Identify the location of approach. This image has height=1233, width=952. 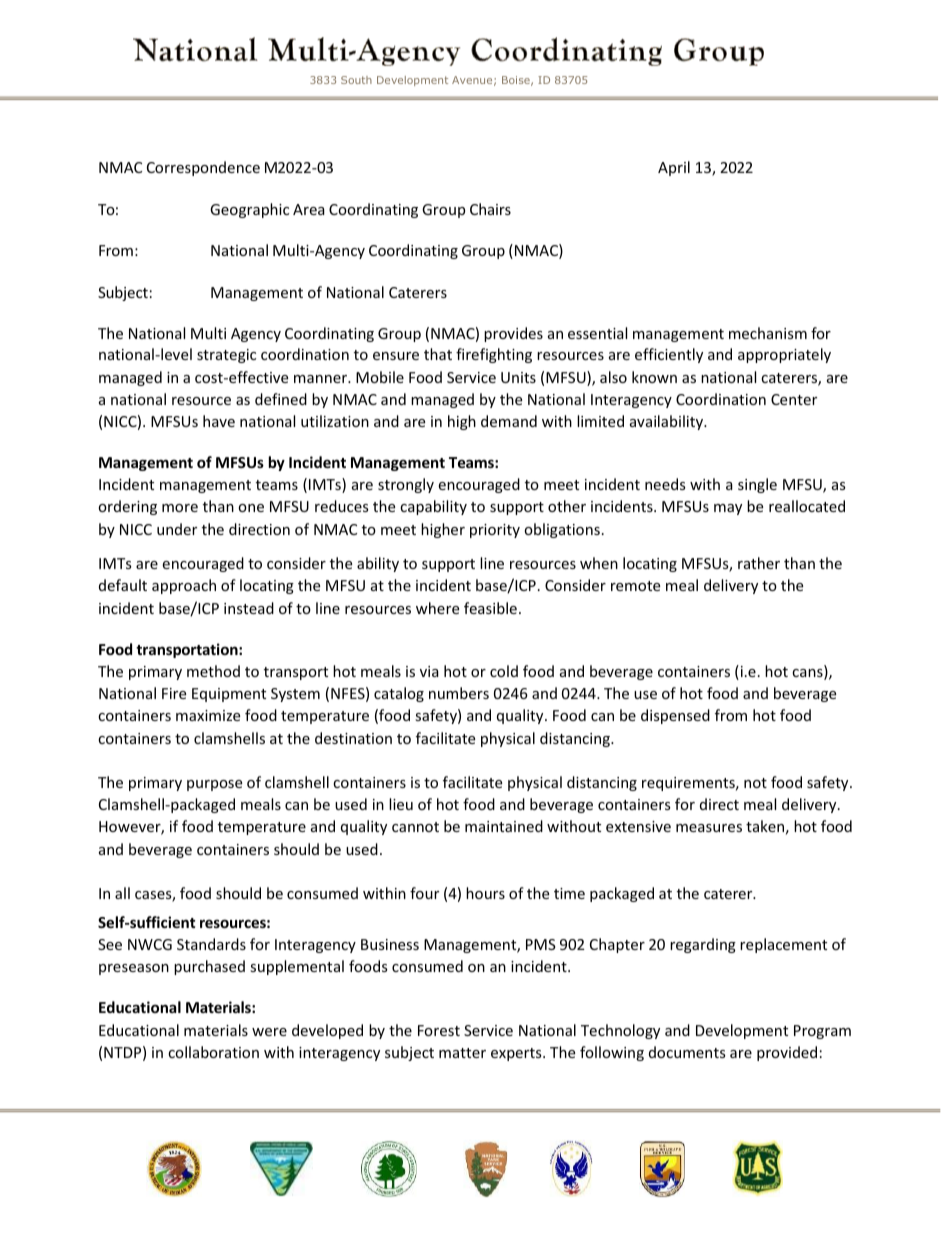
(184, 586).
